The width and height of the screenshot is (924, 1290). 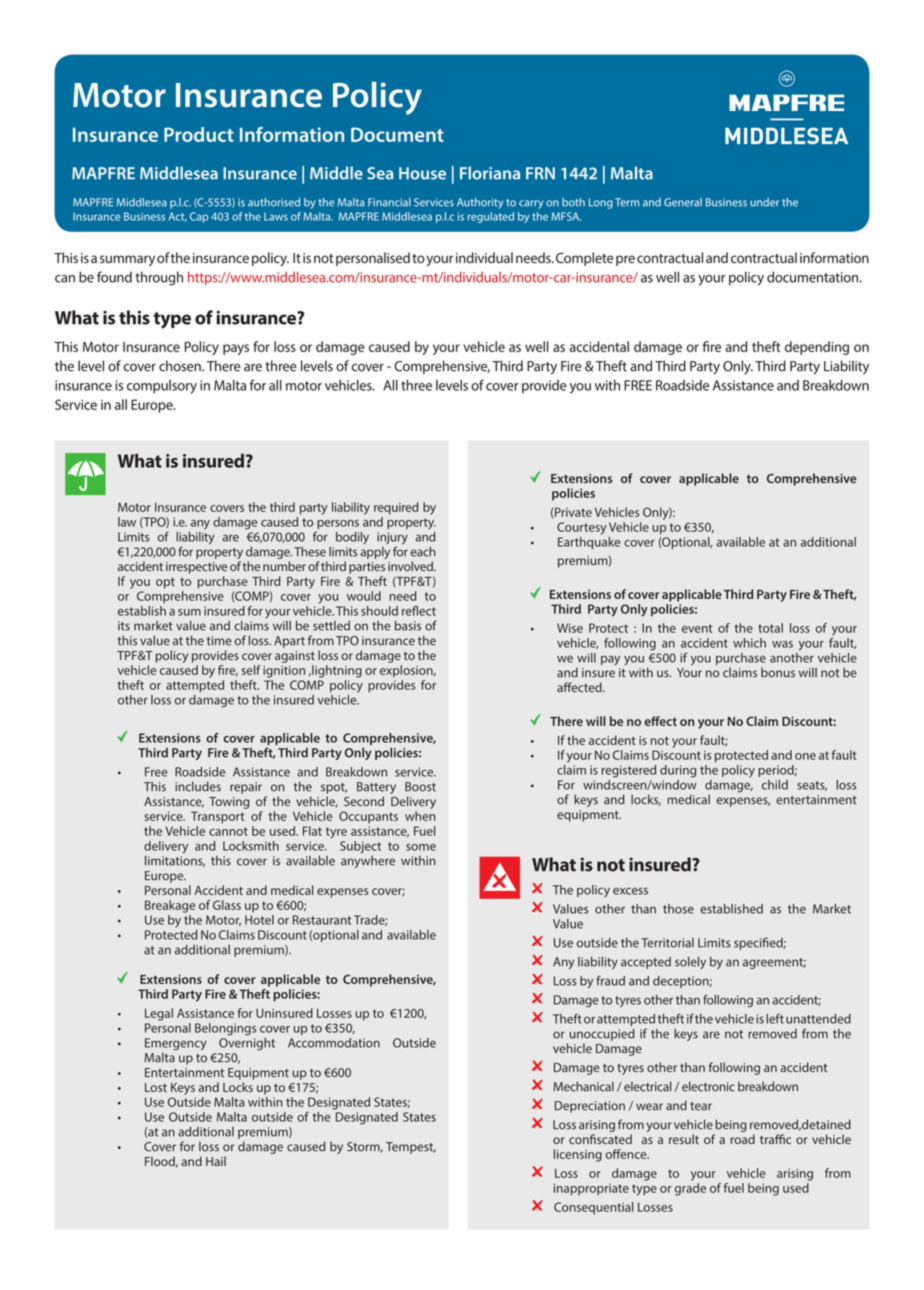 What do you see at coordinates (199, 134) in the screenshot?
I see `Product` at bounding box center [199, 134].
